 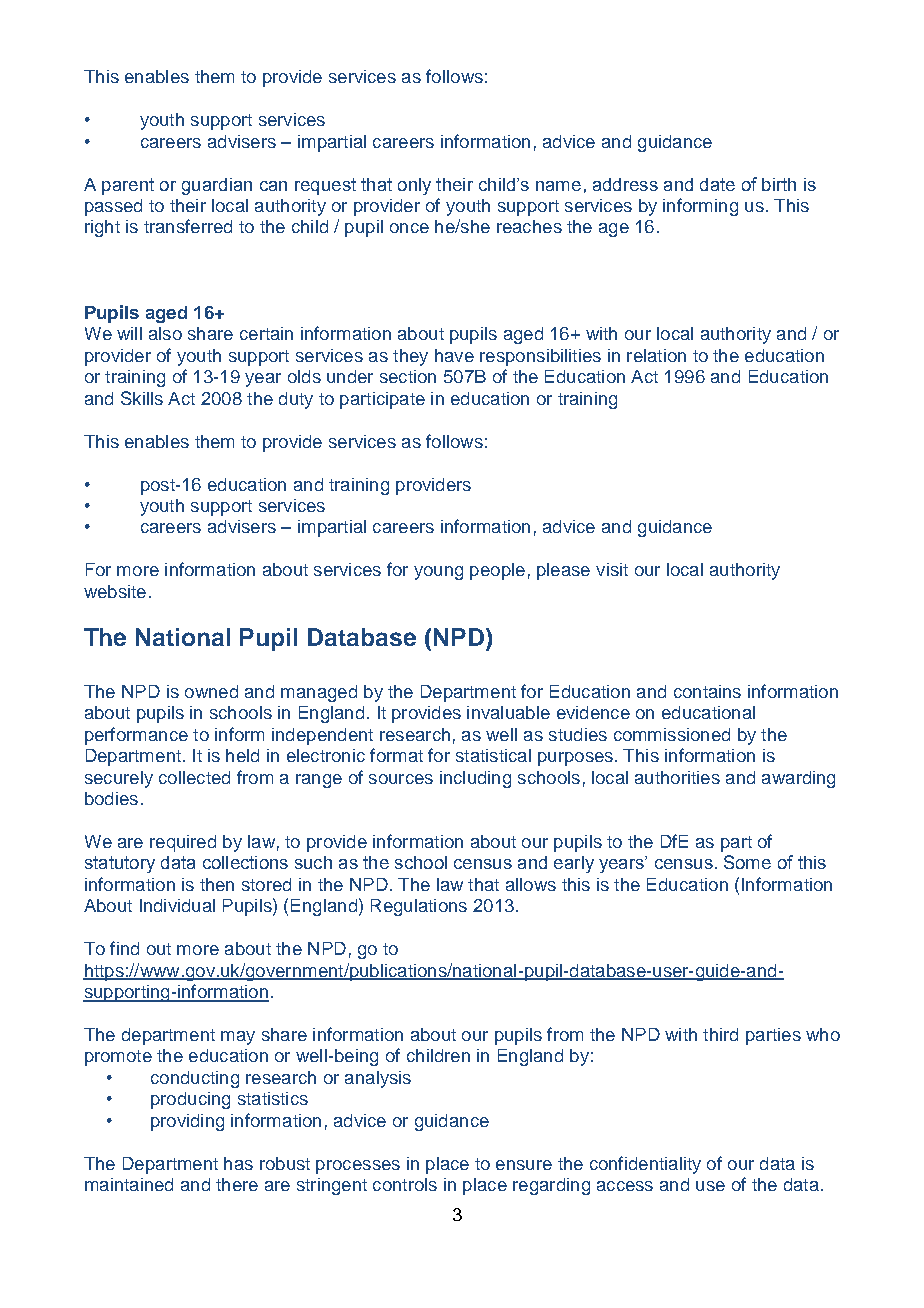 I want to click on confidentiality, so click(x=645, y=1165).
